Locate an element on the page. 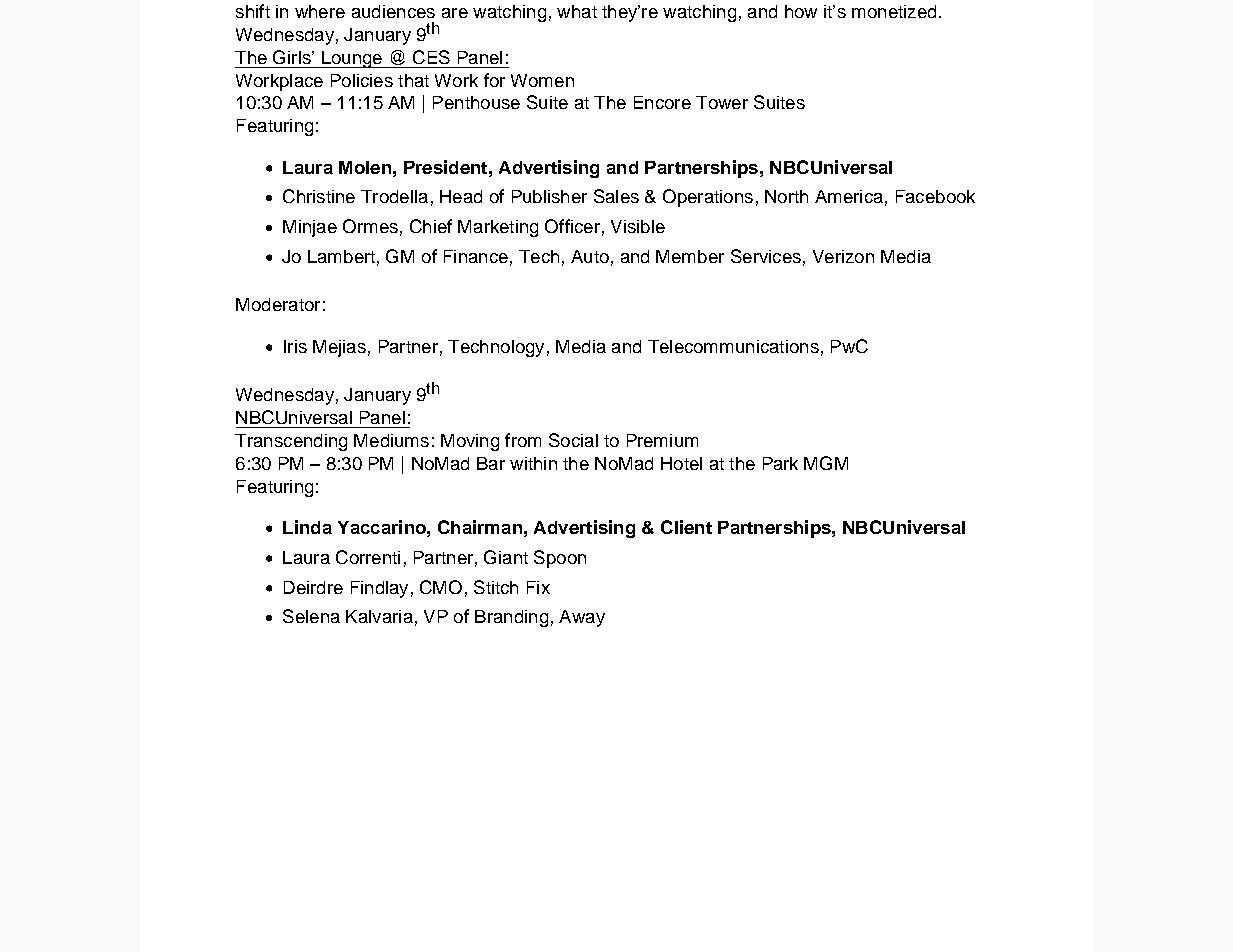 Image resolution: width=1233 pixels, height=952 pixels. monetized is located at coordinates (894, 11).
